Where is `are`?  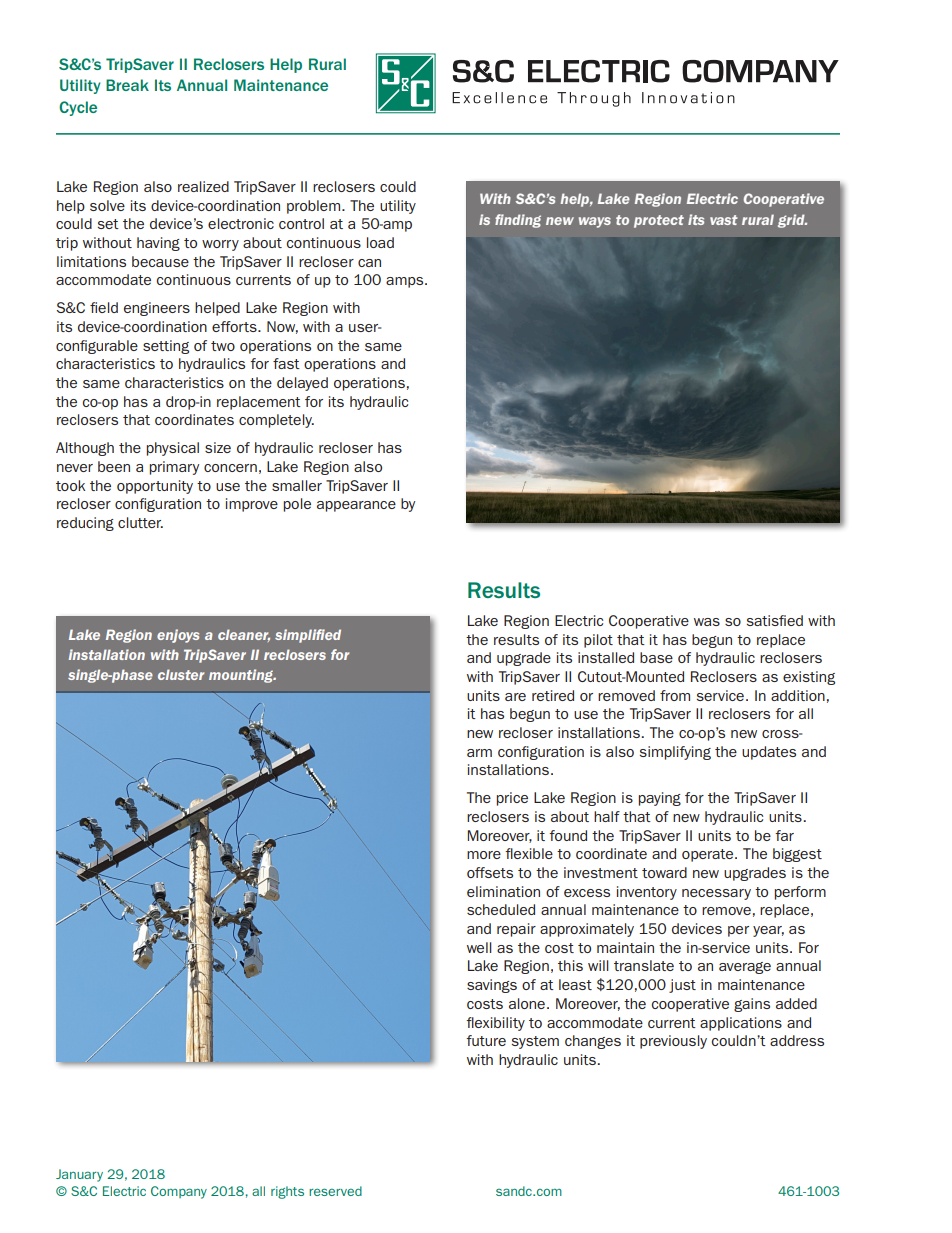
are is located at coordinates (515, 697).
